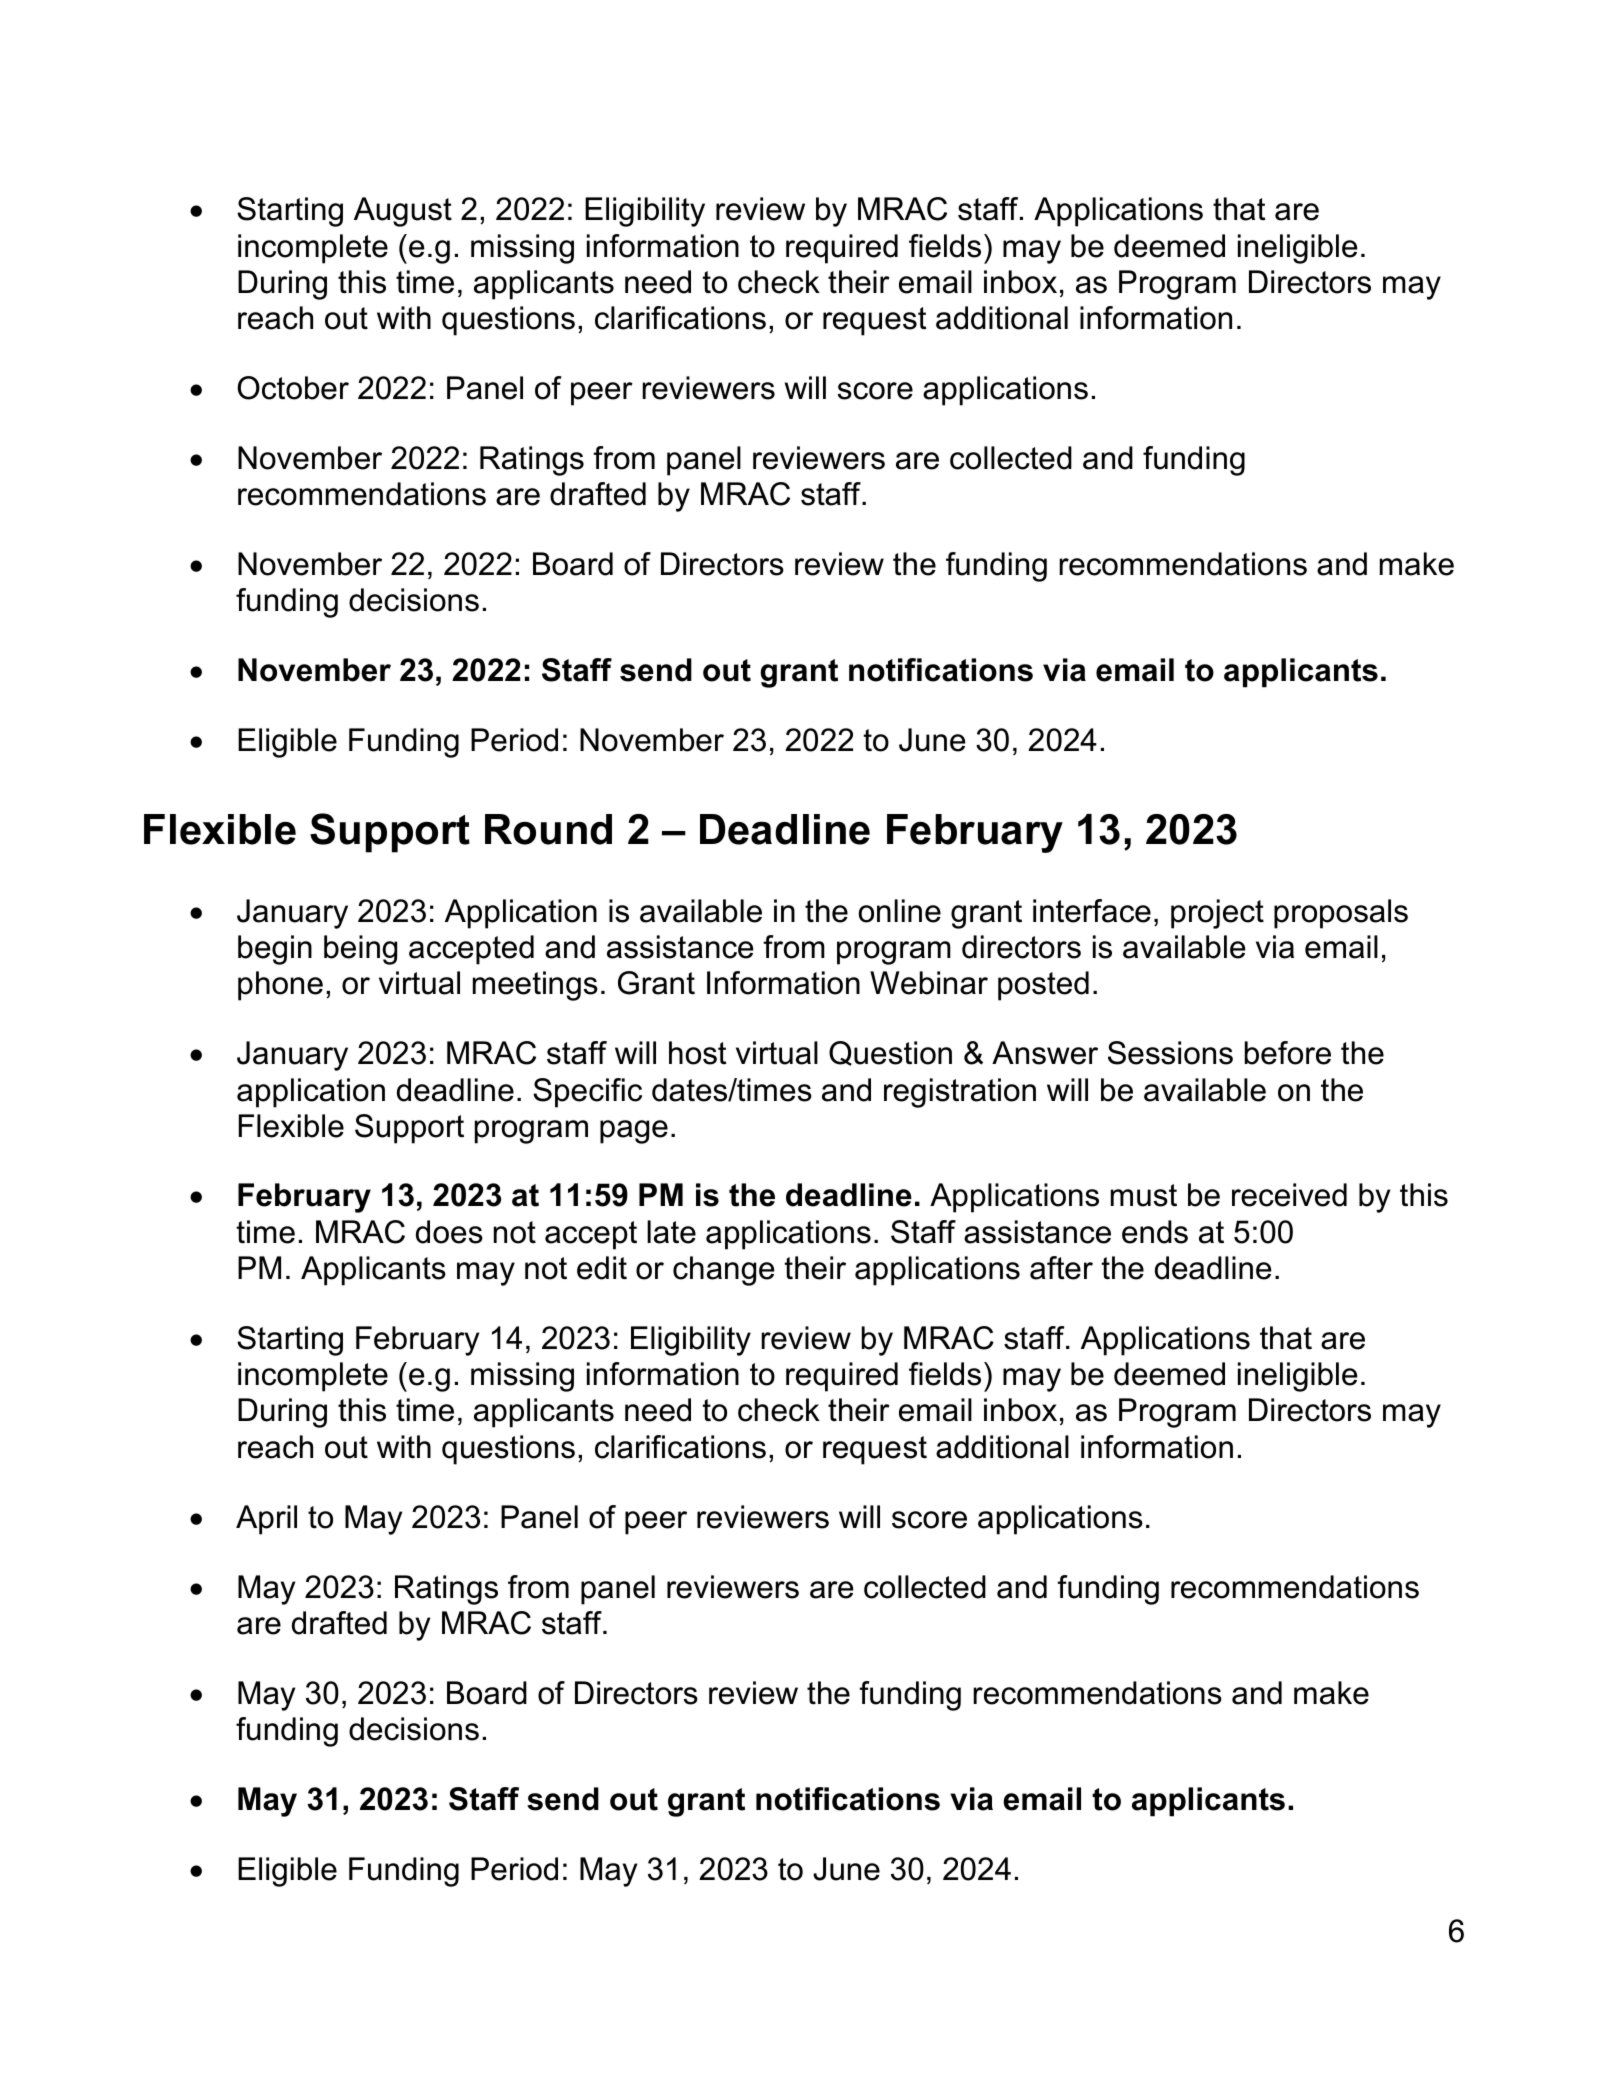  What do you see at coordinates (1092, 911) in the image?
I see `interface` at bounding box center [1092, 911].
